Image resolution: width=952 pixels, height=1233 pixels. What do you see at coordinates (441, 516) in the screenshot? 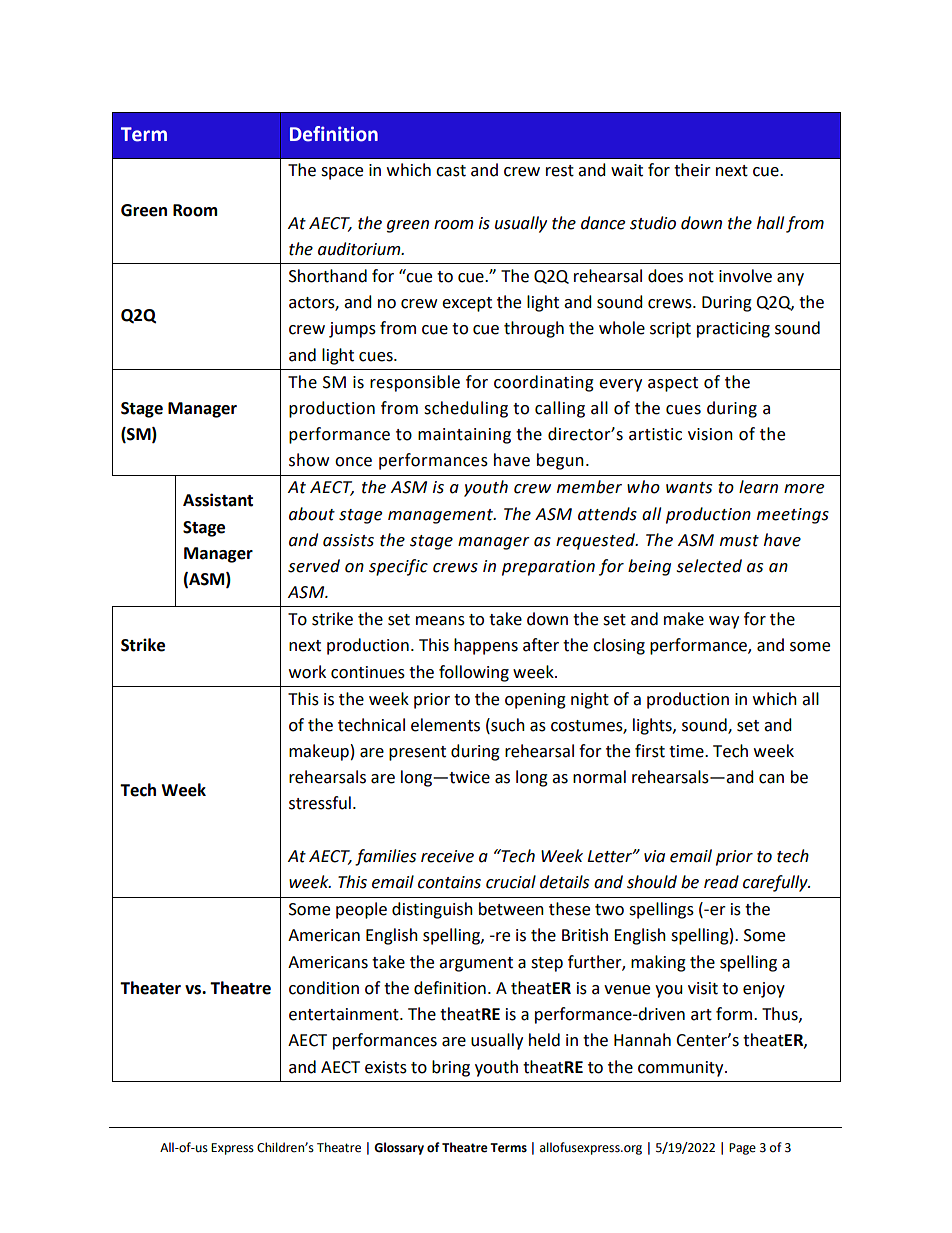
I see `management` at bounding box center [441, 516].
